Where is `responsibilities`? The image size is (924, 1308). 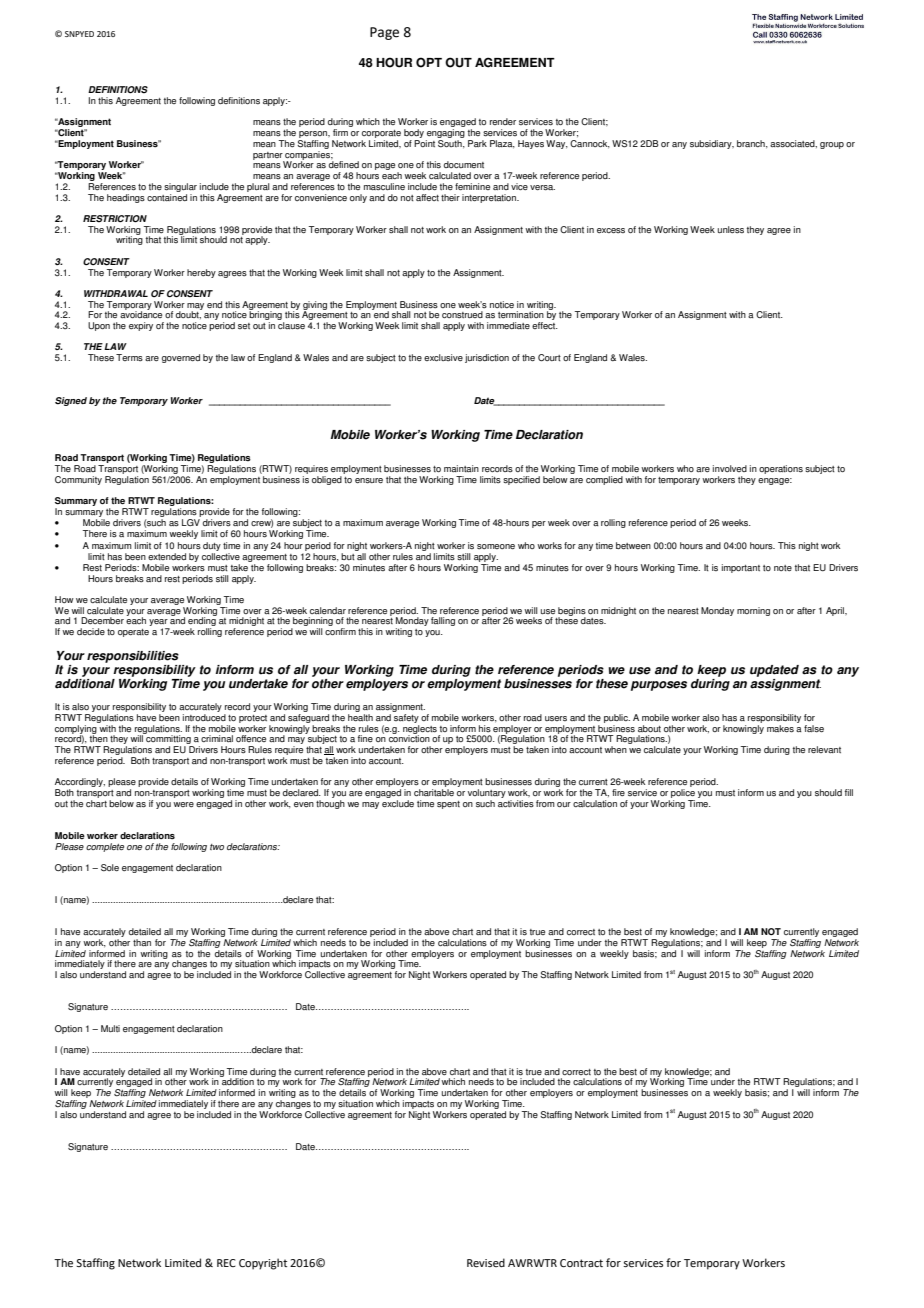
responsibilities is located at coordinates (133, 657).
